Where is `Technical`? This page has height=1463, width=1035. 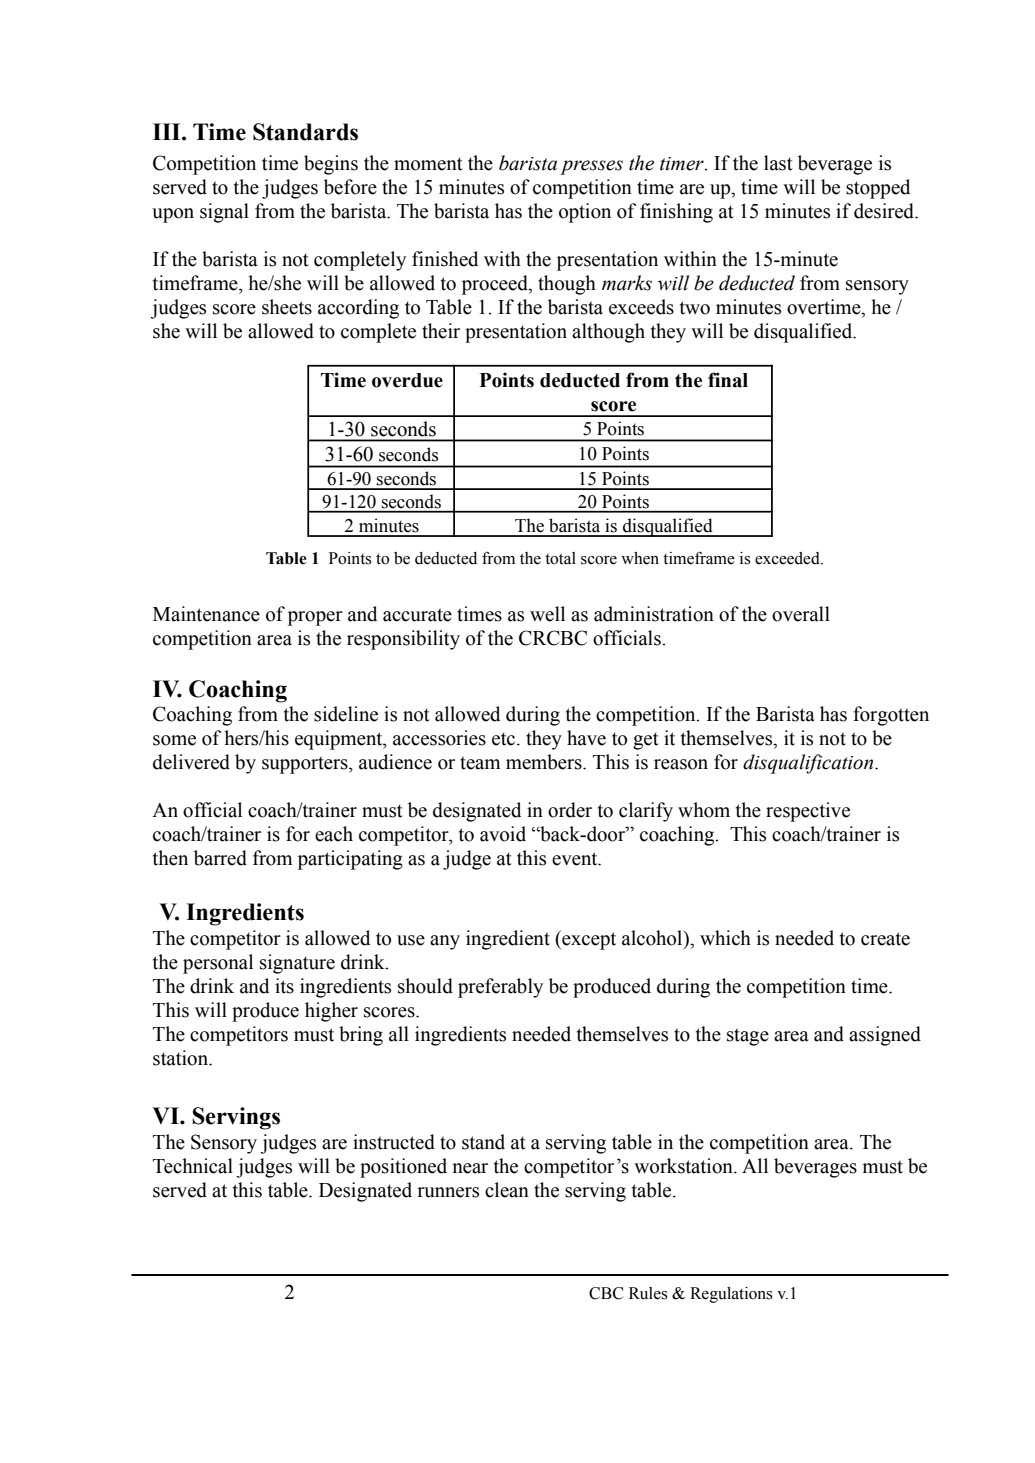
Technical is located at coordinates (193, 1166).
